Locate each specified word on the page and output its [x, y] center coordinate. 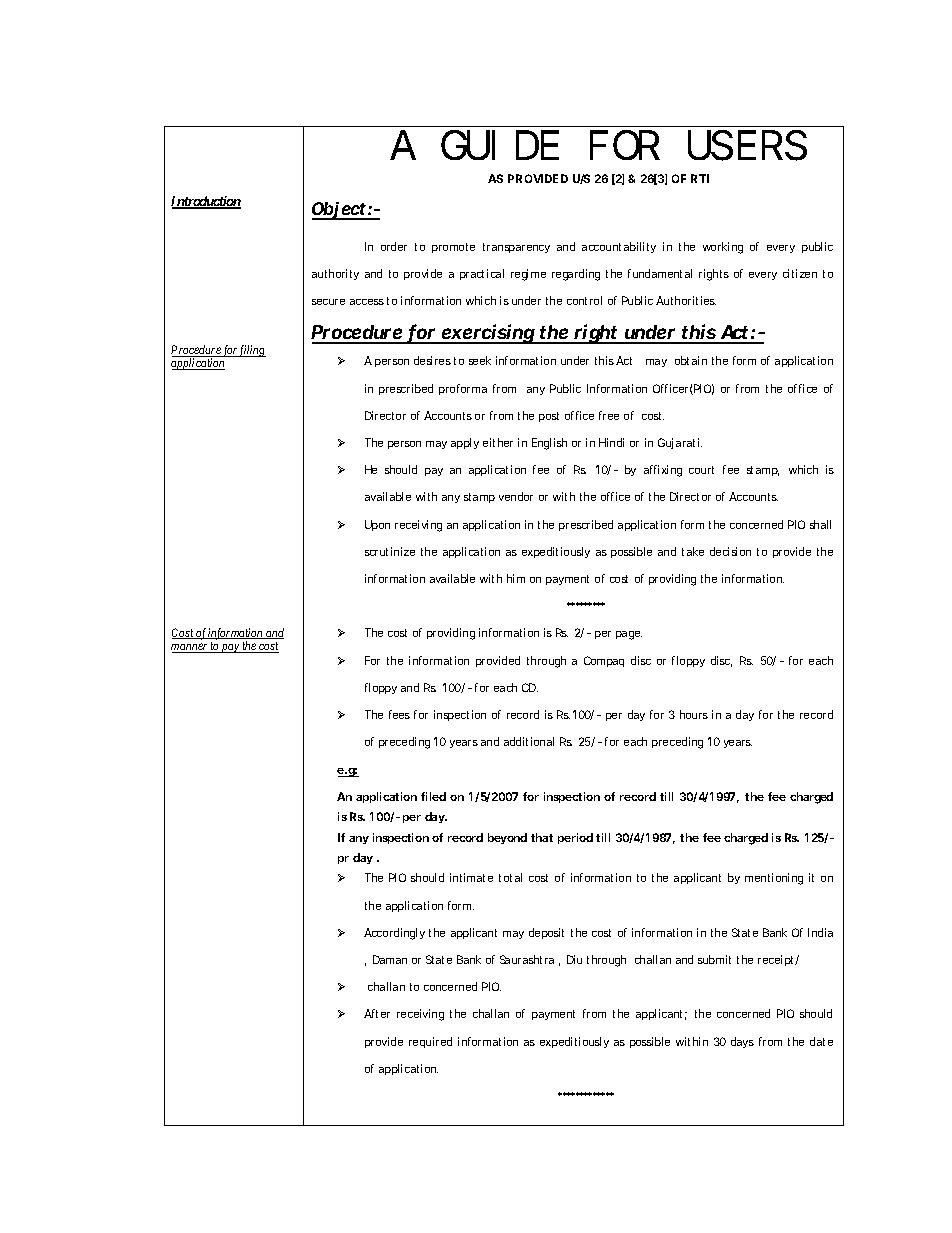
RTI [700, 178]
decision [730, 551]
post [549, 417]
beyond [507, 838]
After [377, 1013]
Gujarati [680, 443]
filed [433, 796]
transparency [516, 248]
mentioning [774, 879]
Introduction [206, 202]
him [516, 578]
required [430, 1042]
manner [190, 648]
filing [252, 351]
